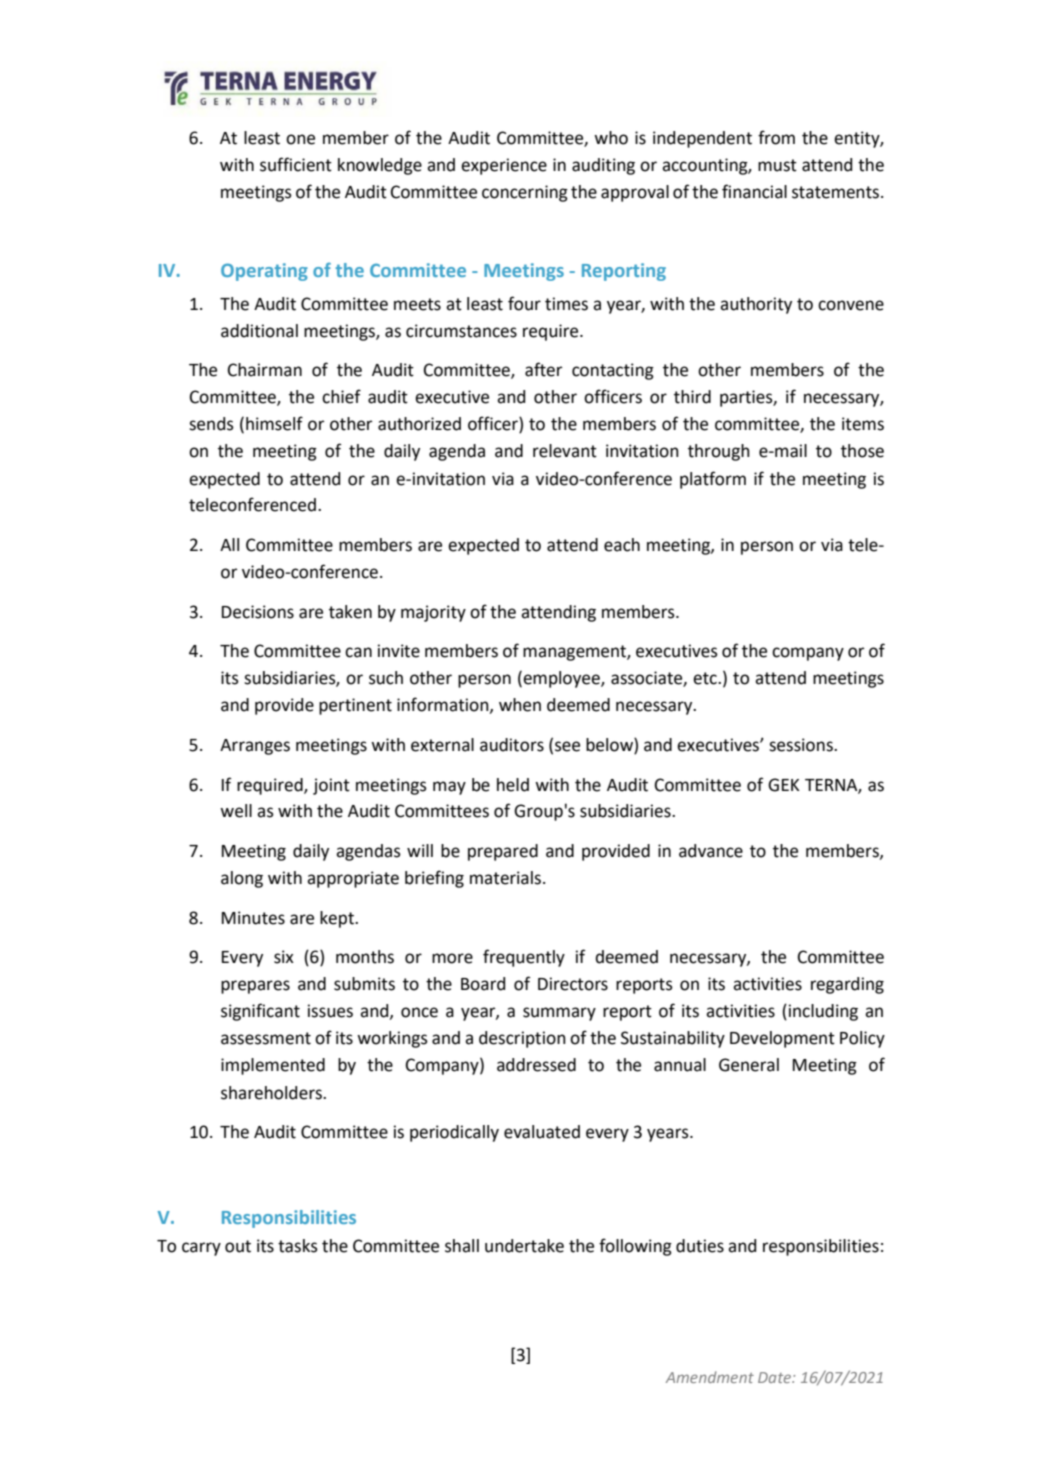  I want to click on sufficient, so click(296, 164).
